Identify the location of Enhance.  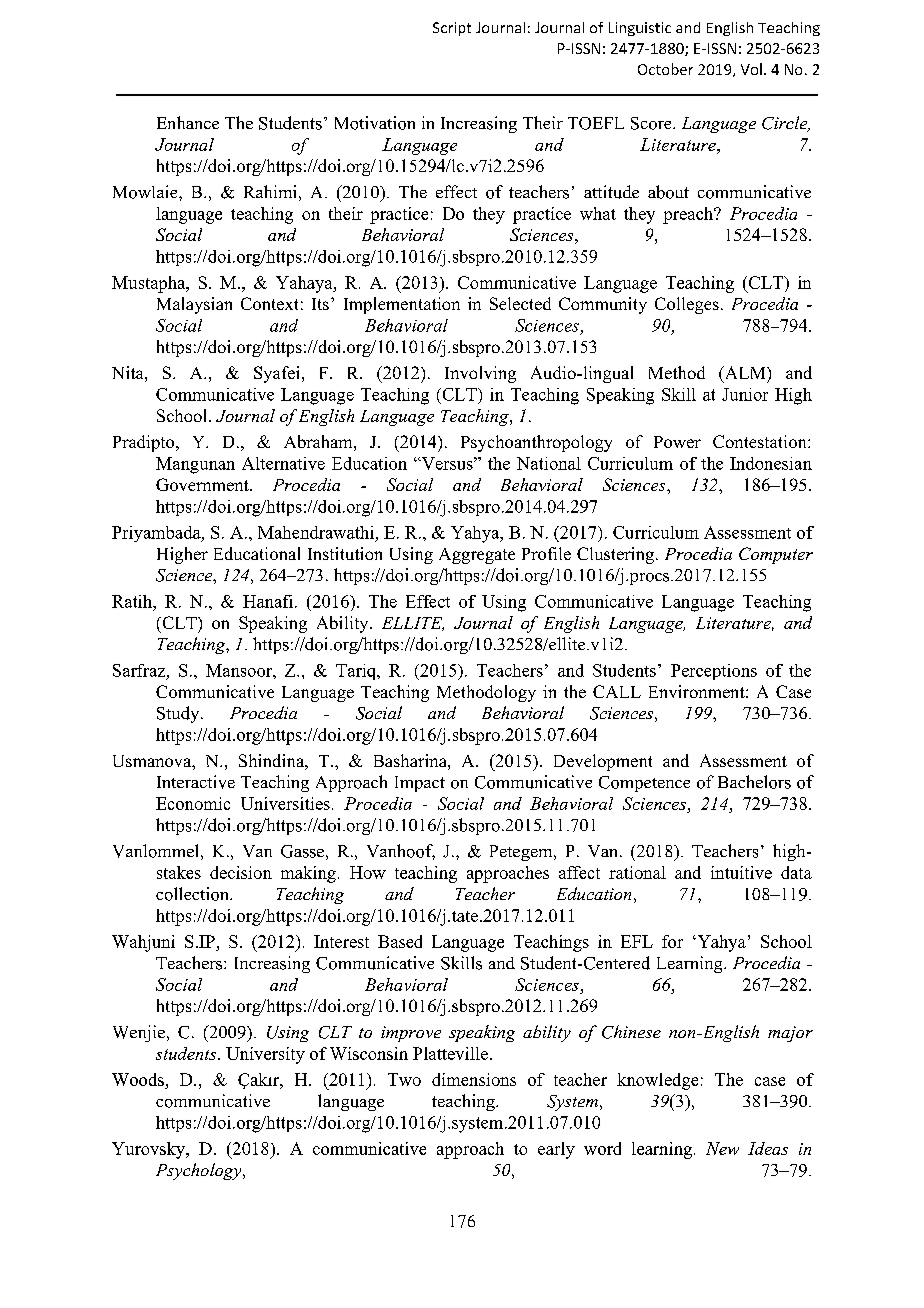
(188, 122).
